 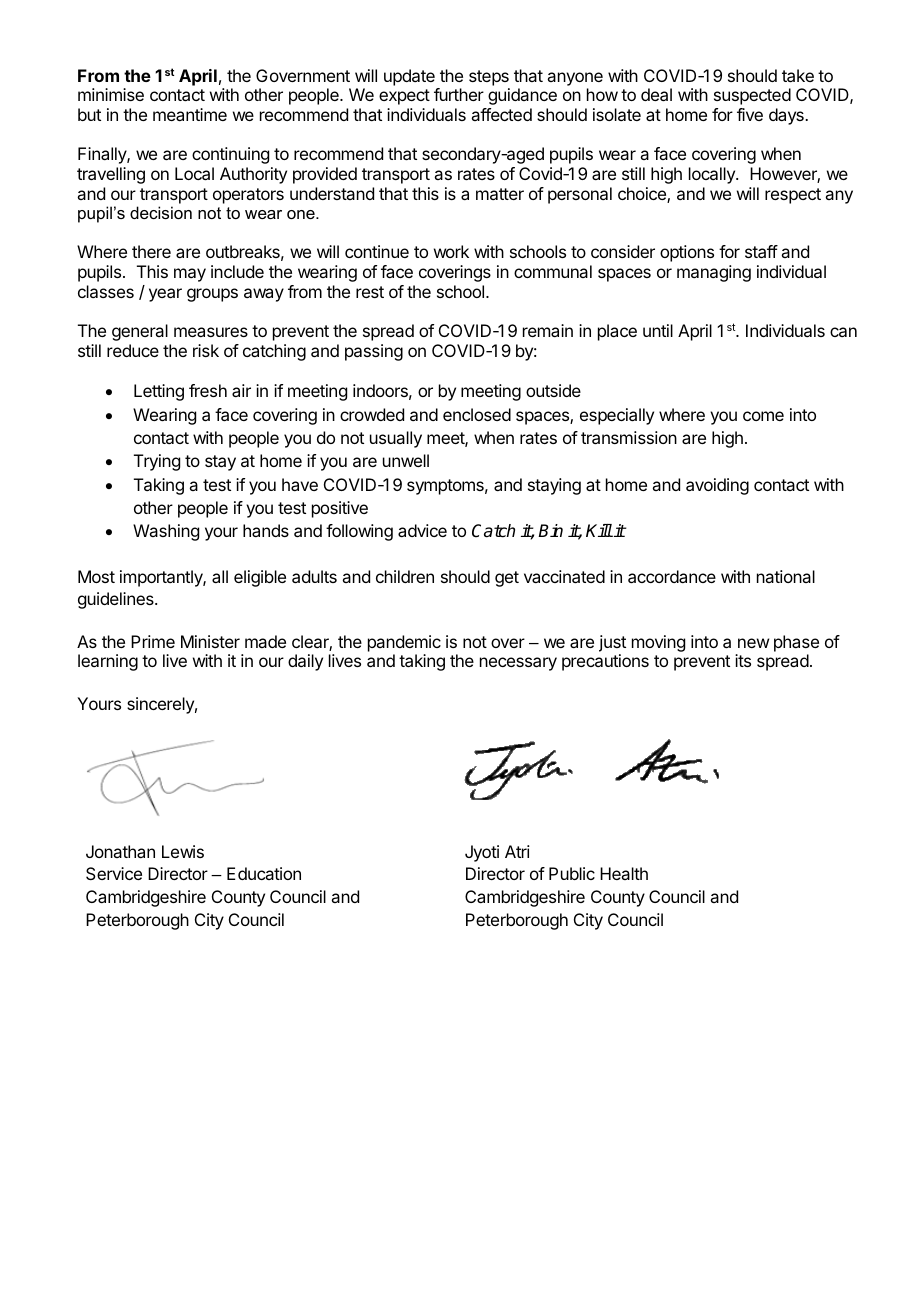 I want to click on national, so click(x=786, y=576).
